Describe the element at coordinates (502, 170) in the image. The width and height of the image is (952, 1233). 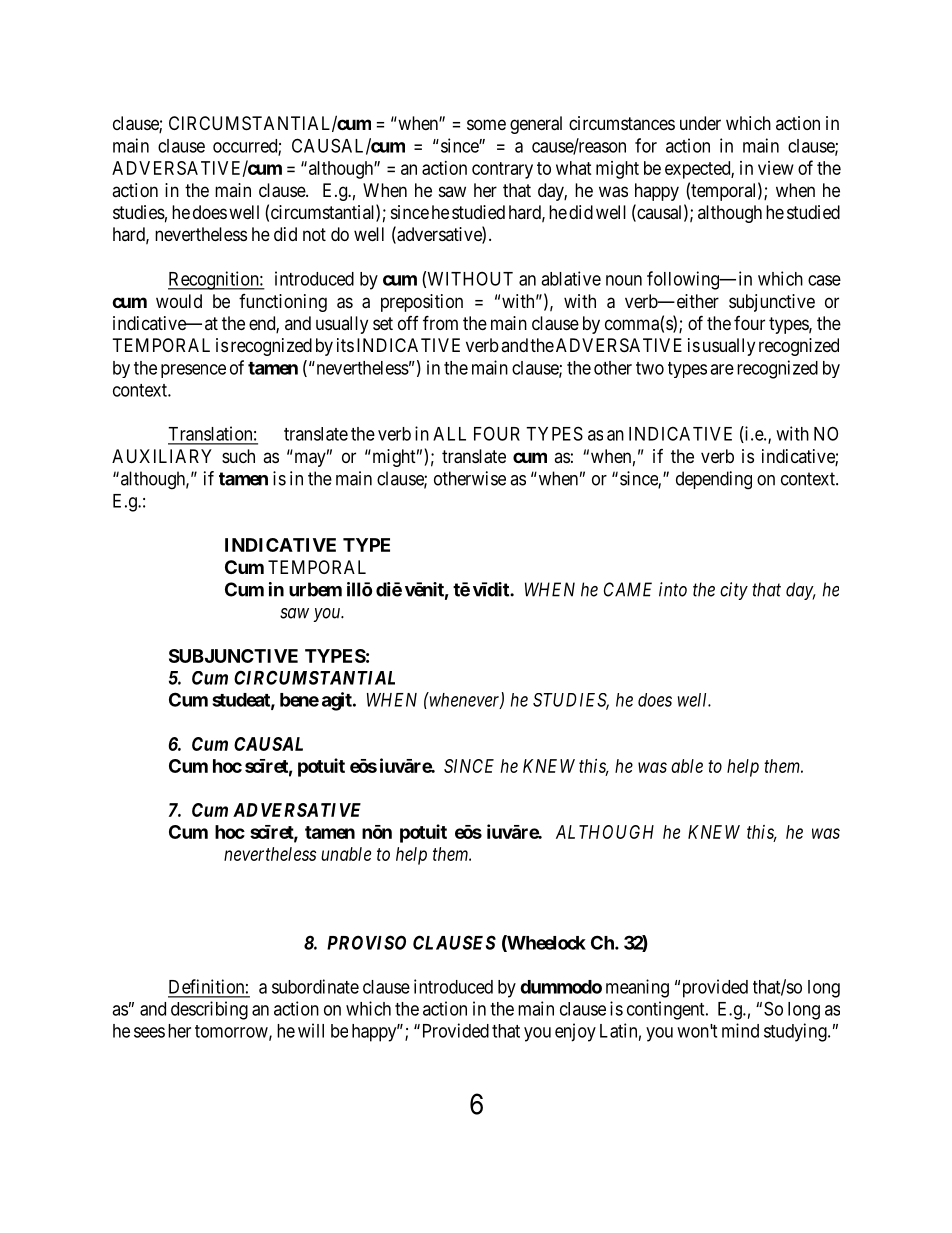
I see `contrary` at that location.
